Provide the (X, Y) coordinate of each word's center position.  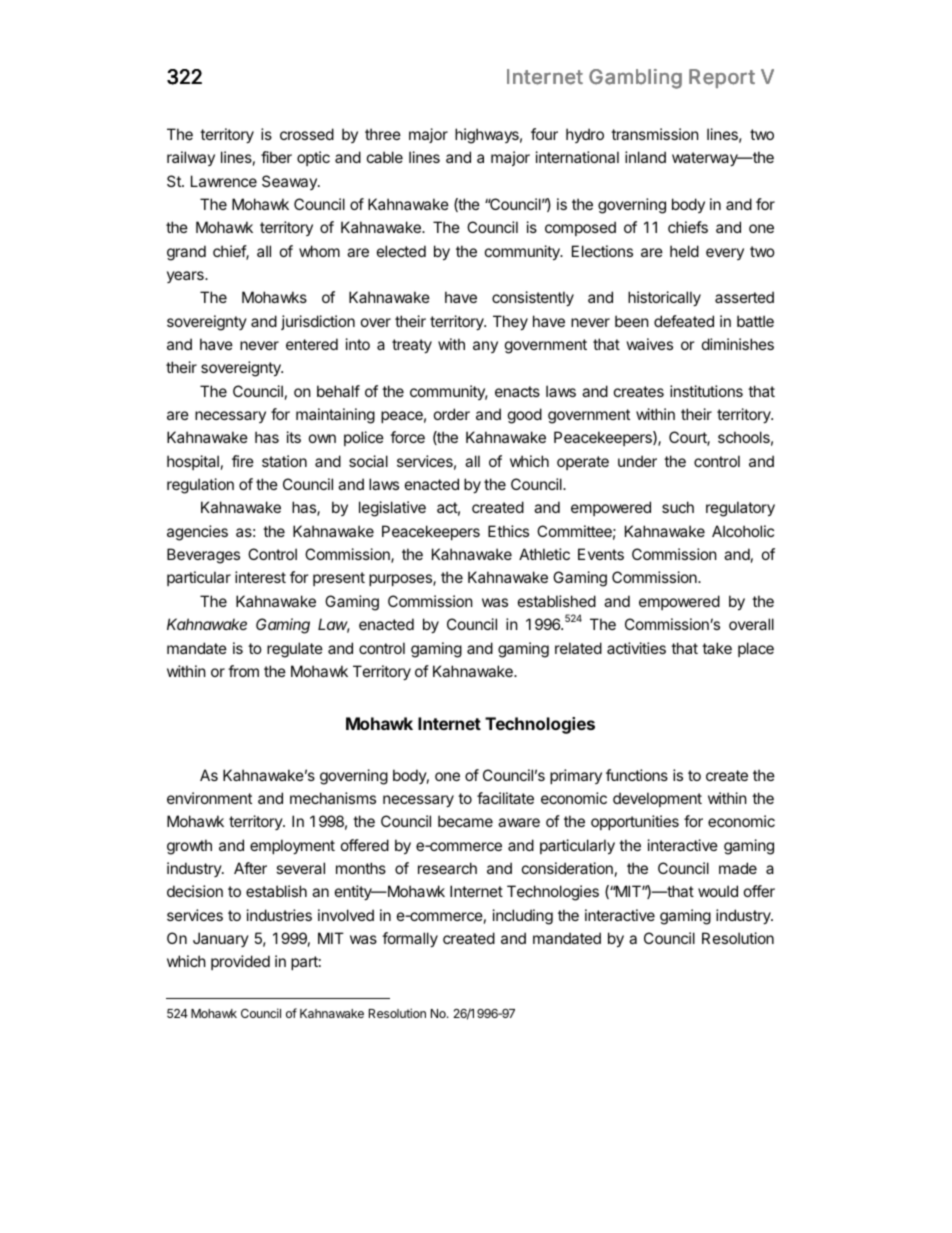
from (243, 671)
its (294, 437)
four (544, 134)
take (717, 648)
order (452, 414)
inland (645, 157)
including (523, 917)
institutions (706, 391)
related (578, 648)
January (221, 939)
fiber (276, 157)
